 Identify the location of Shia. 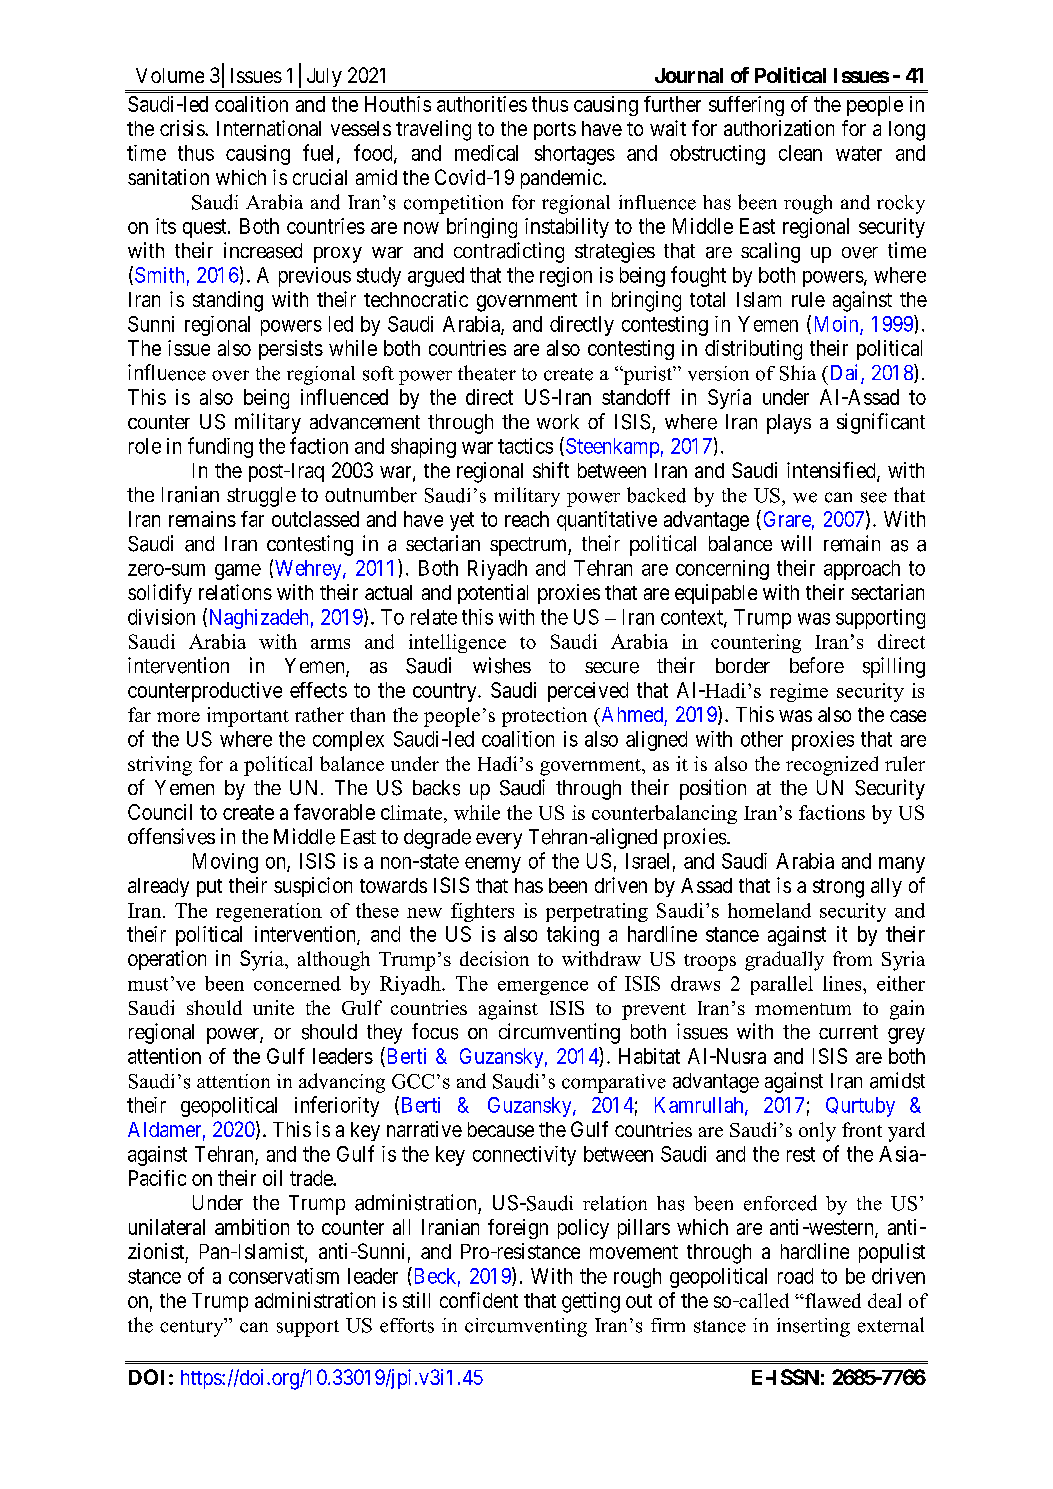
(798, 373).
